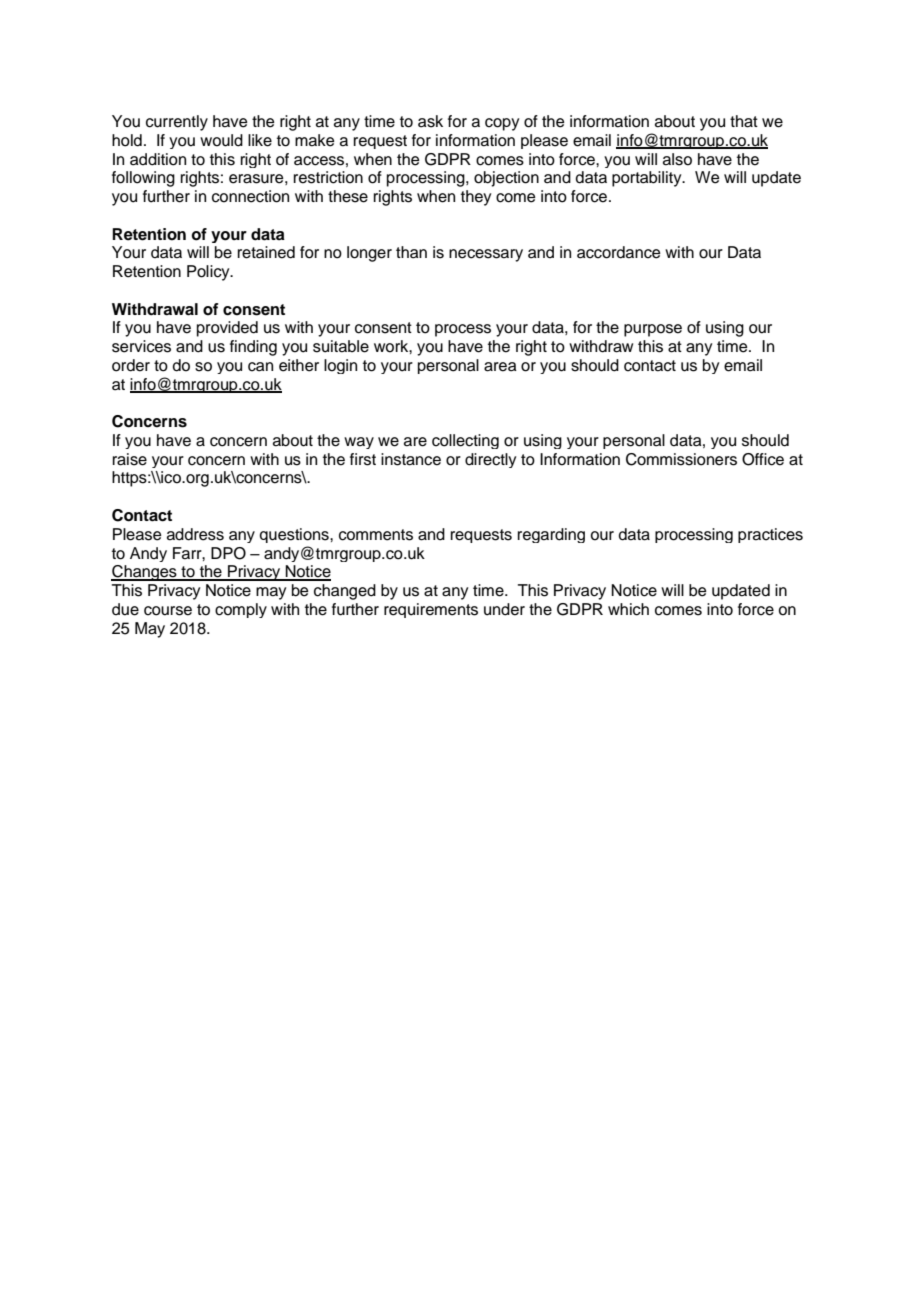 The height and width of the document is (1308, 924). What do you see at coordinates (130, 459) in the document?
I see `raise` at bounding box center [130, 459].
